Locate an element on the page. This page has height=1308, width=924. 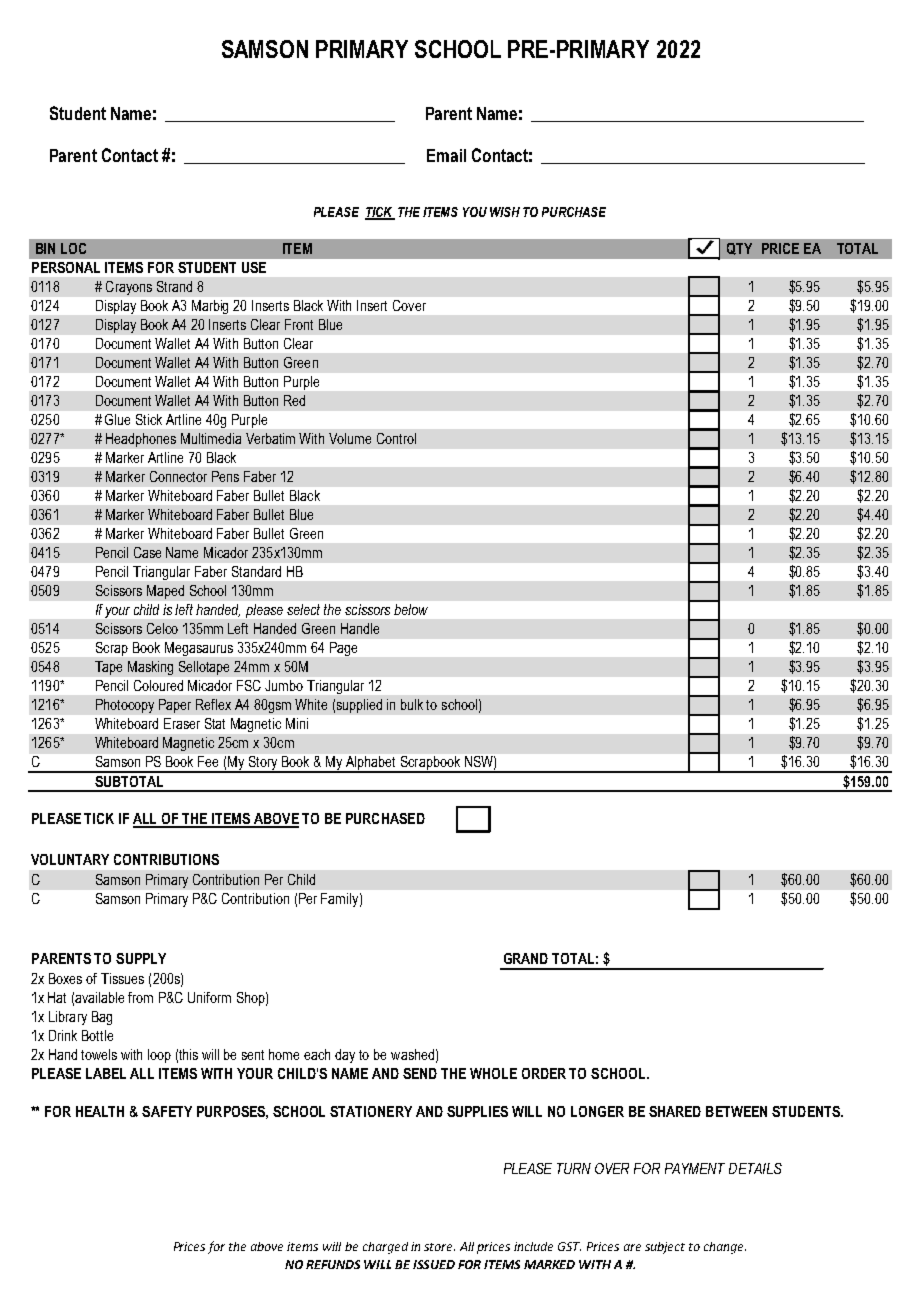
Headphones is located at coordinates (141, 440).
